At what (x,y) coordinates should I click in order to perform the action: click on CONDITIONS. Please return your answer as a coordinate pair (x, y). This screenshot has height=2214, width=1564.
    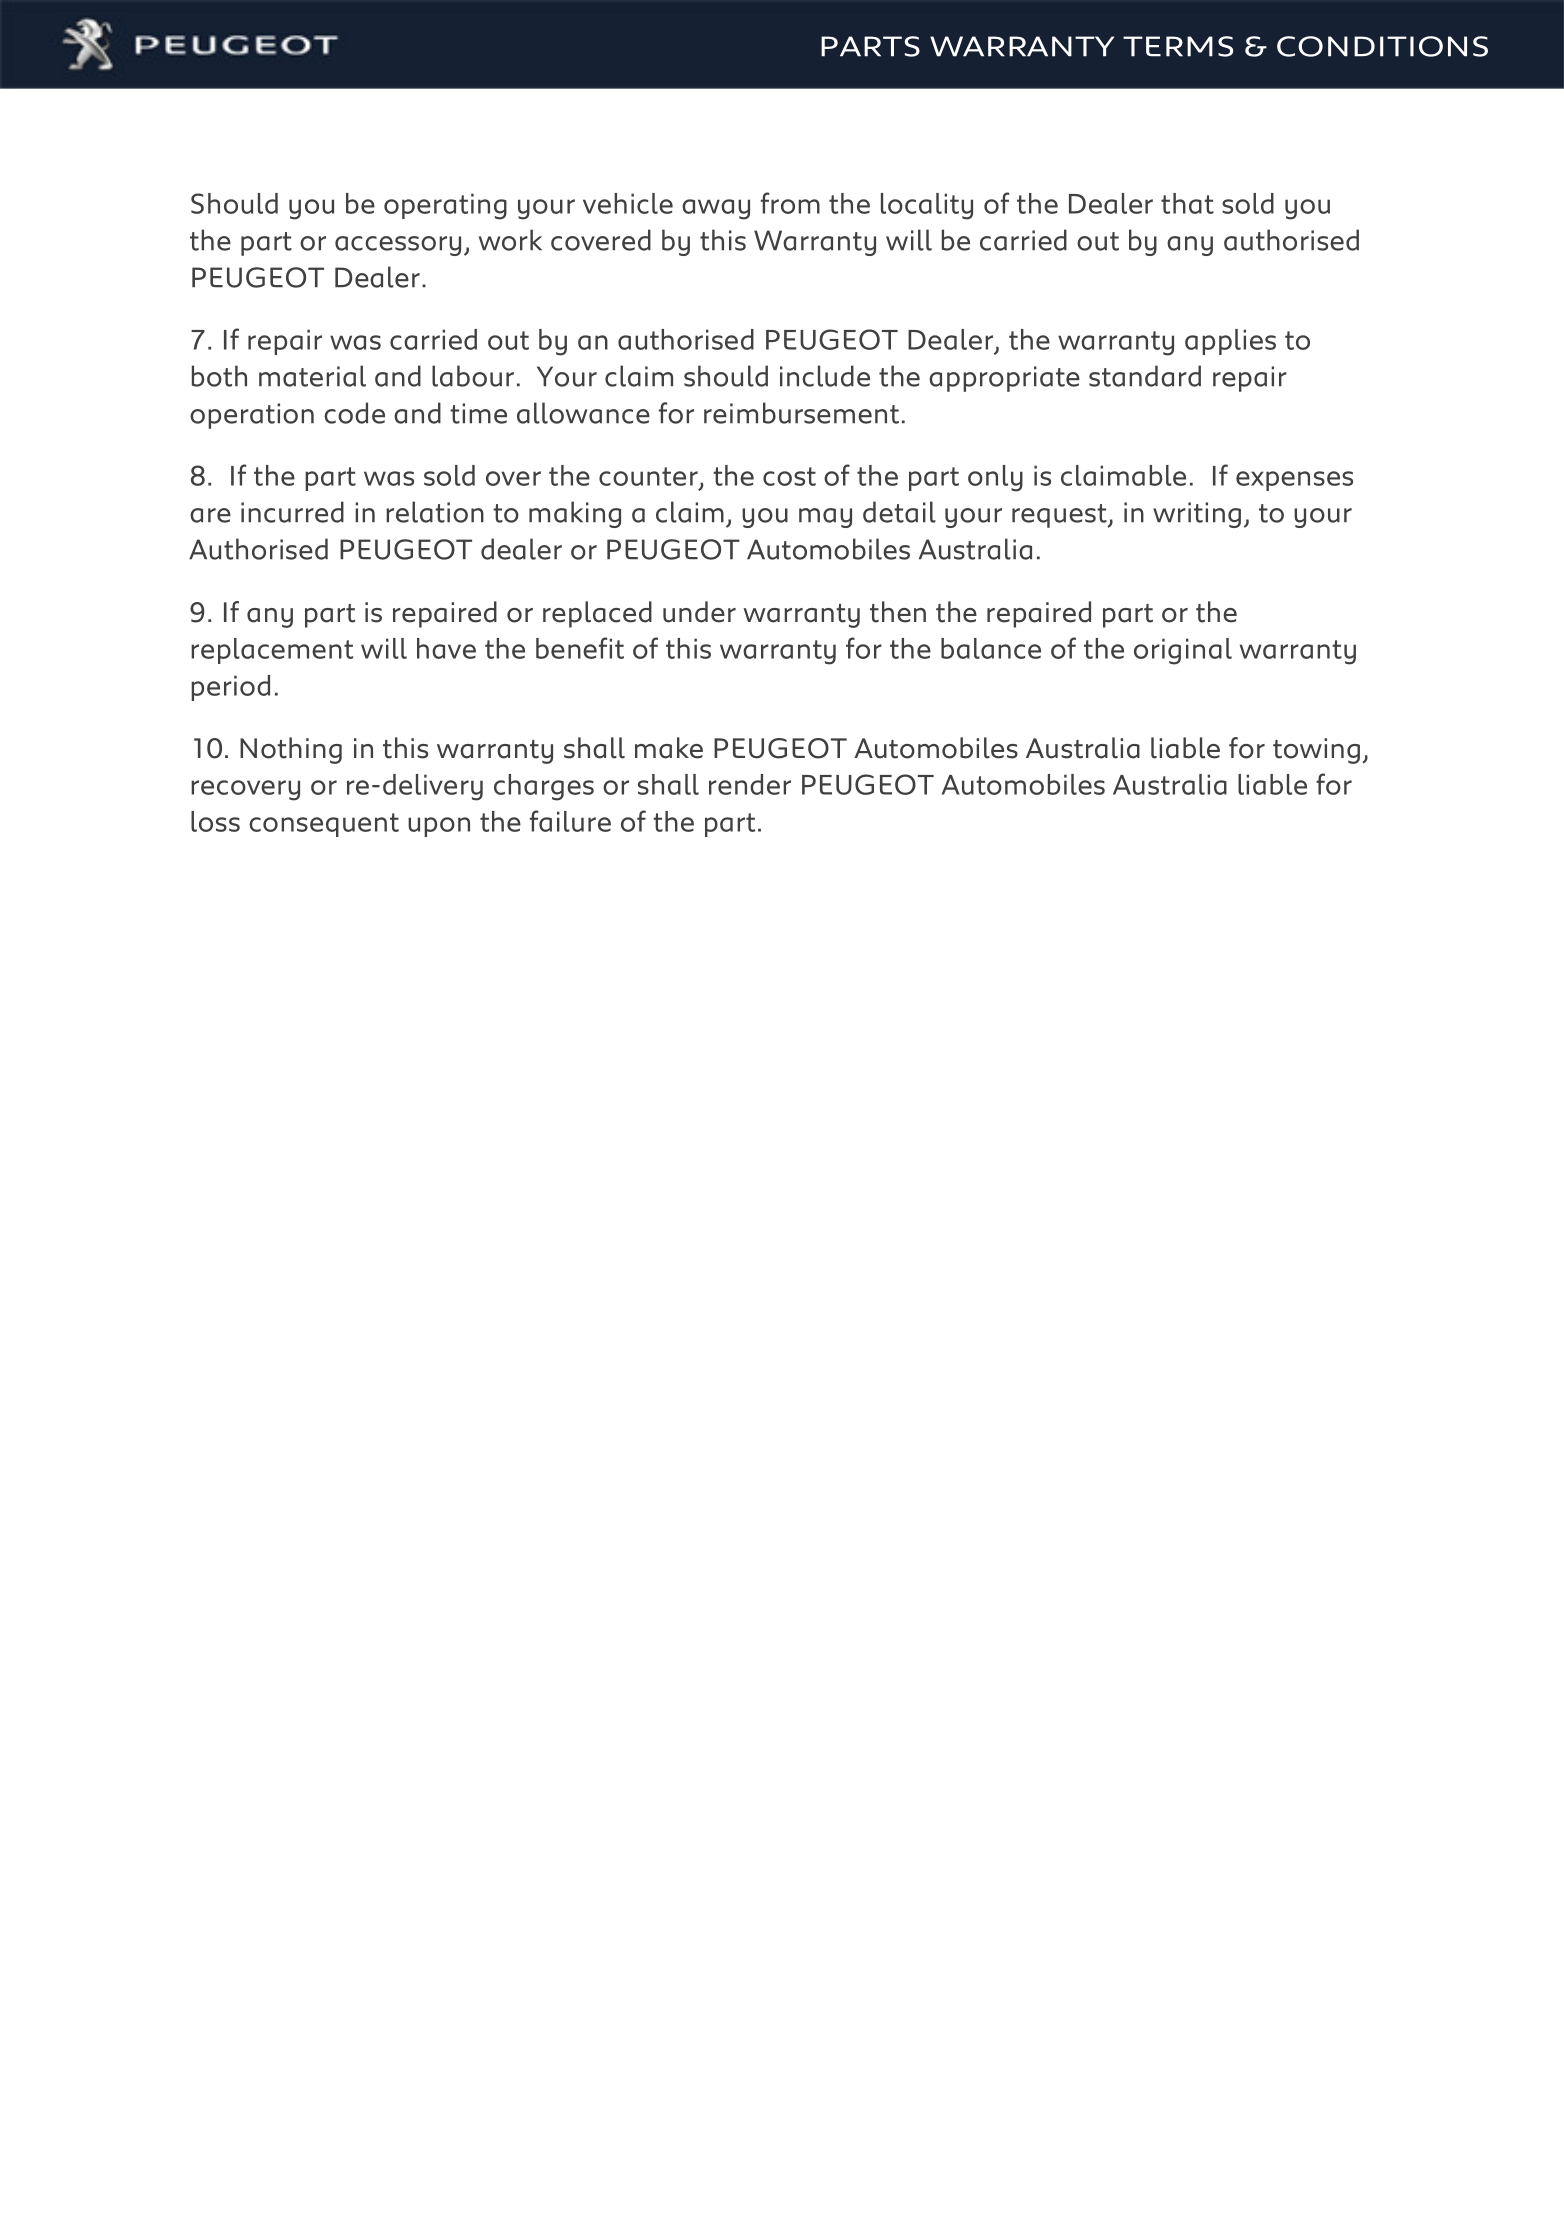
    Looking at the image, I should click on (1382, 46).
